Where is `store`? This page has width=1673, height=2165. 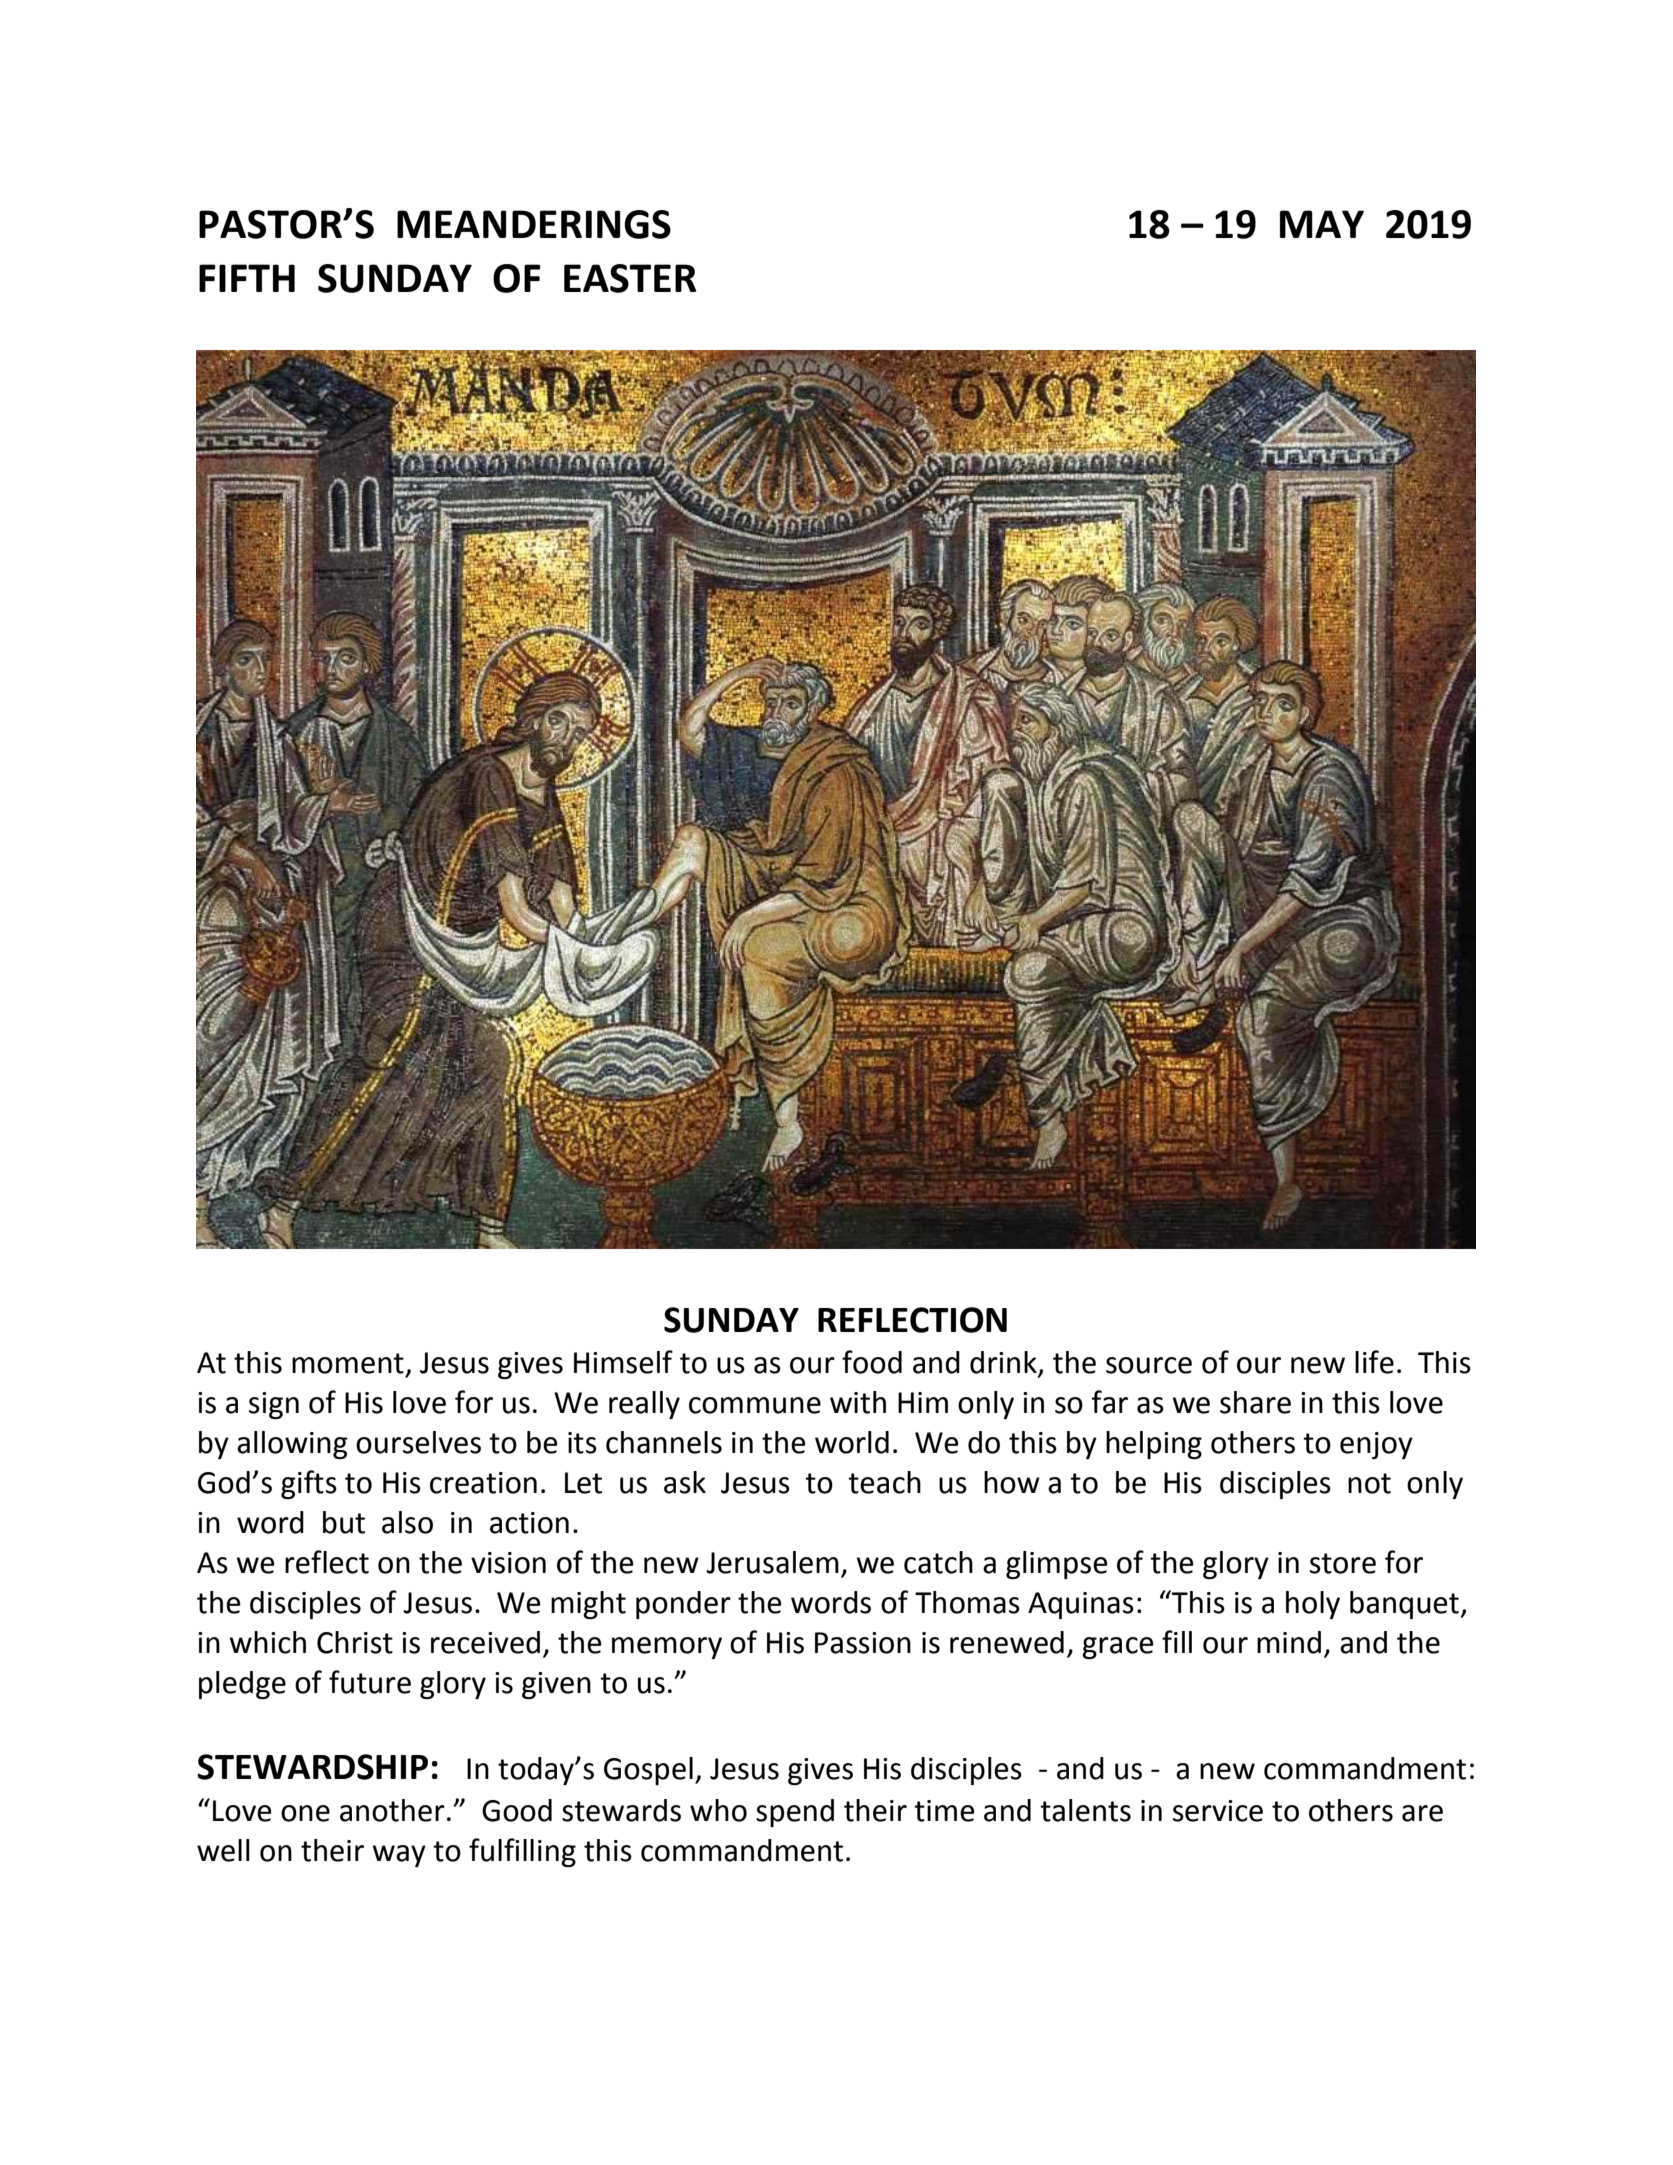 store is located at coordinates (1343, 1563).
